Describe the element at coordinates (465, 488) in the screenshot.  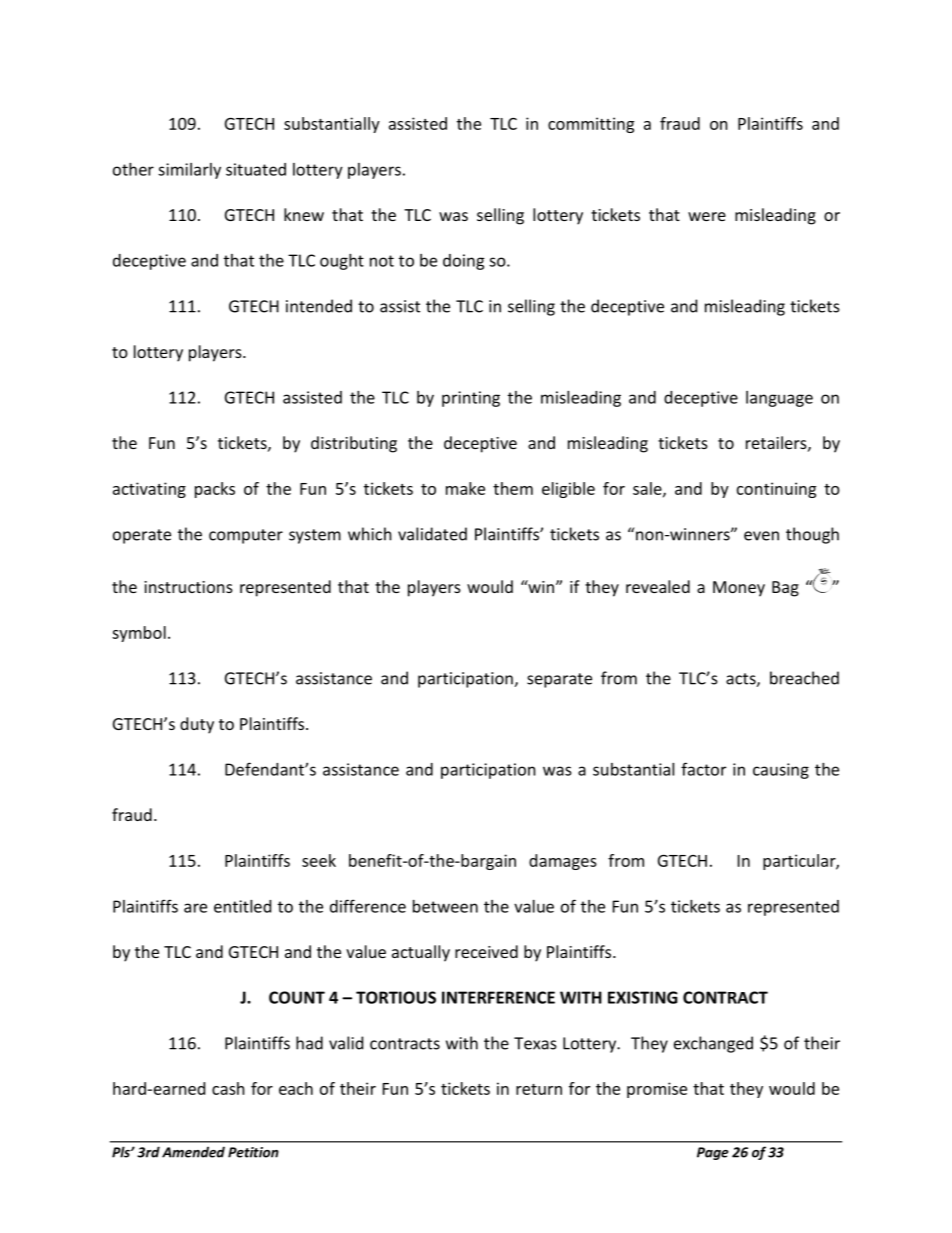
I see `make` at that location.
